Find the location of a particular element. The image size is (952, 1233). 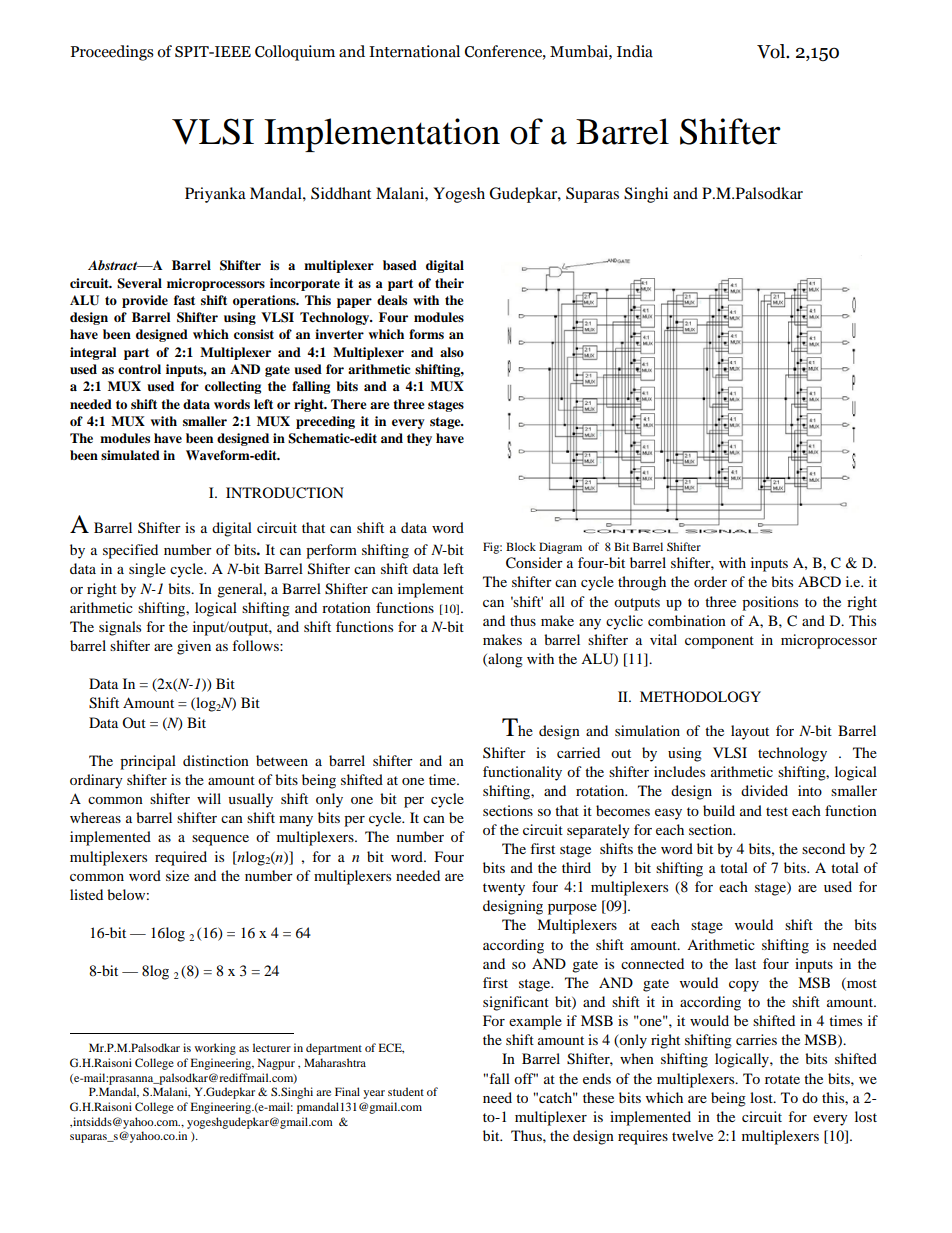

working is located at coordinates (215, 1049).
